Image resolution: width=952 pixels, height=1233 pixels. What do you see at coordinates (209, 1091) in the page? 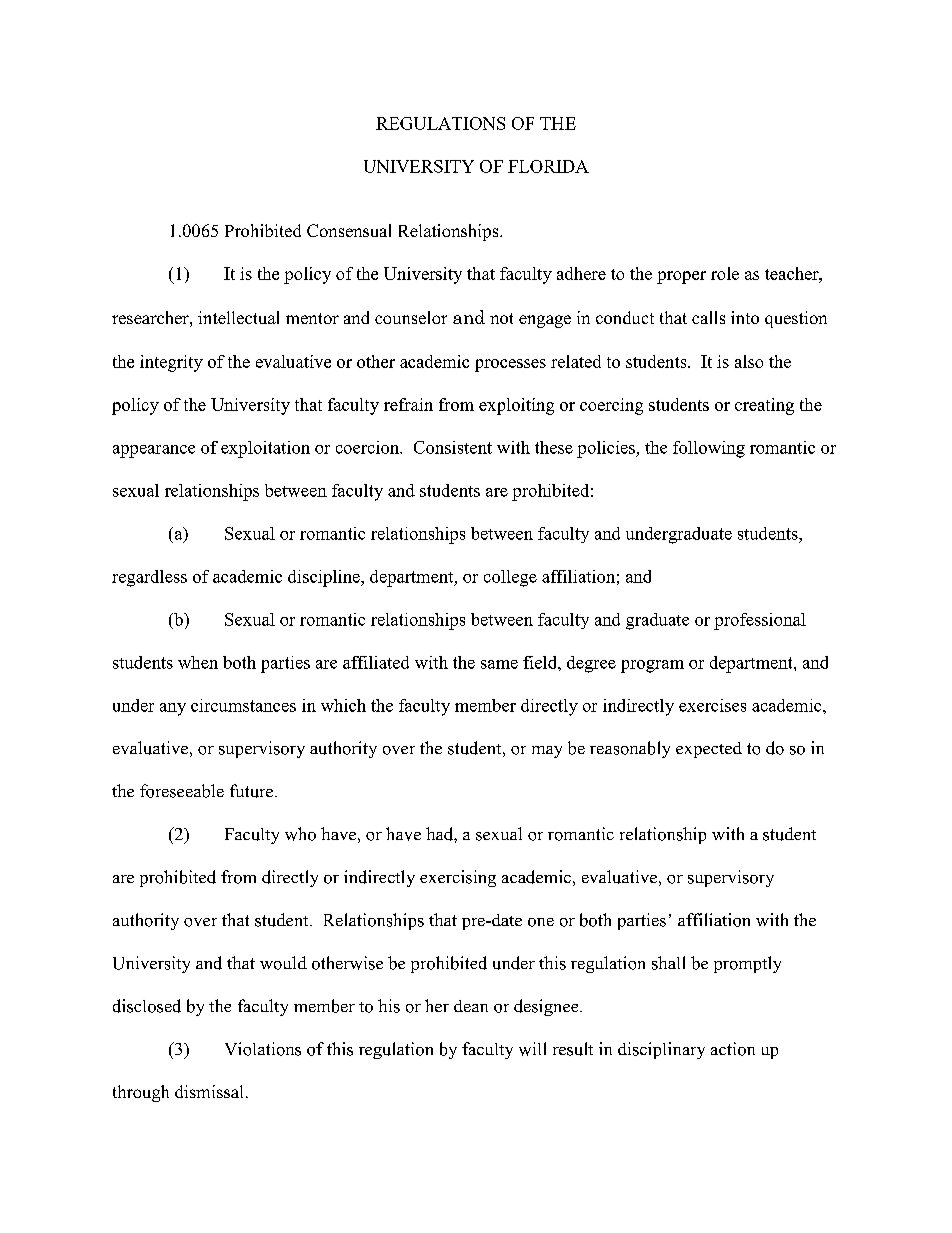
I see `dismissal` at bounding box center [209, 1091].
